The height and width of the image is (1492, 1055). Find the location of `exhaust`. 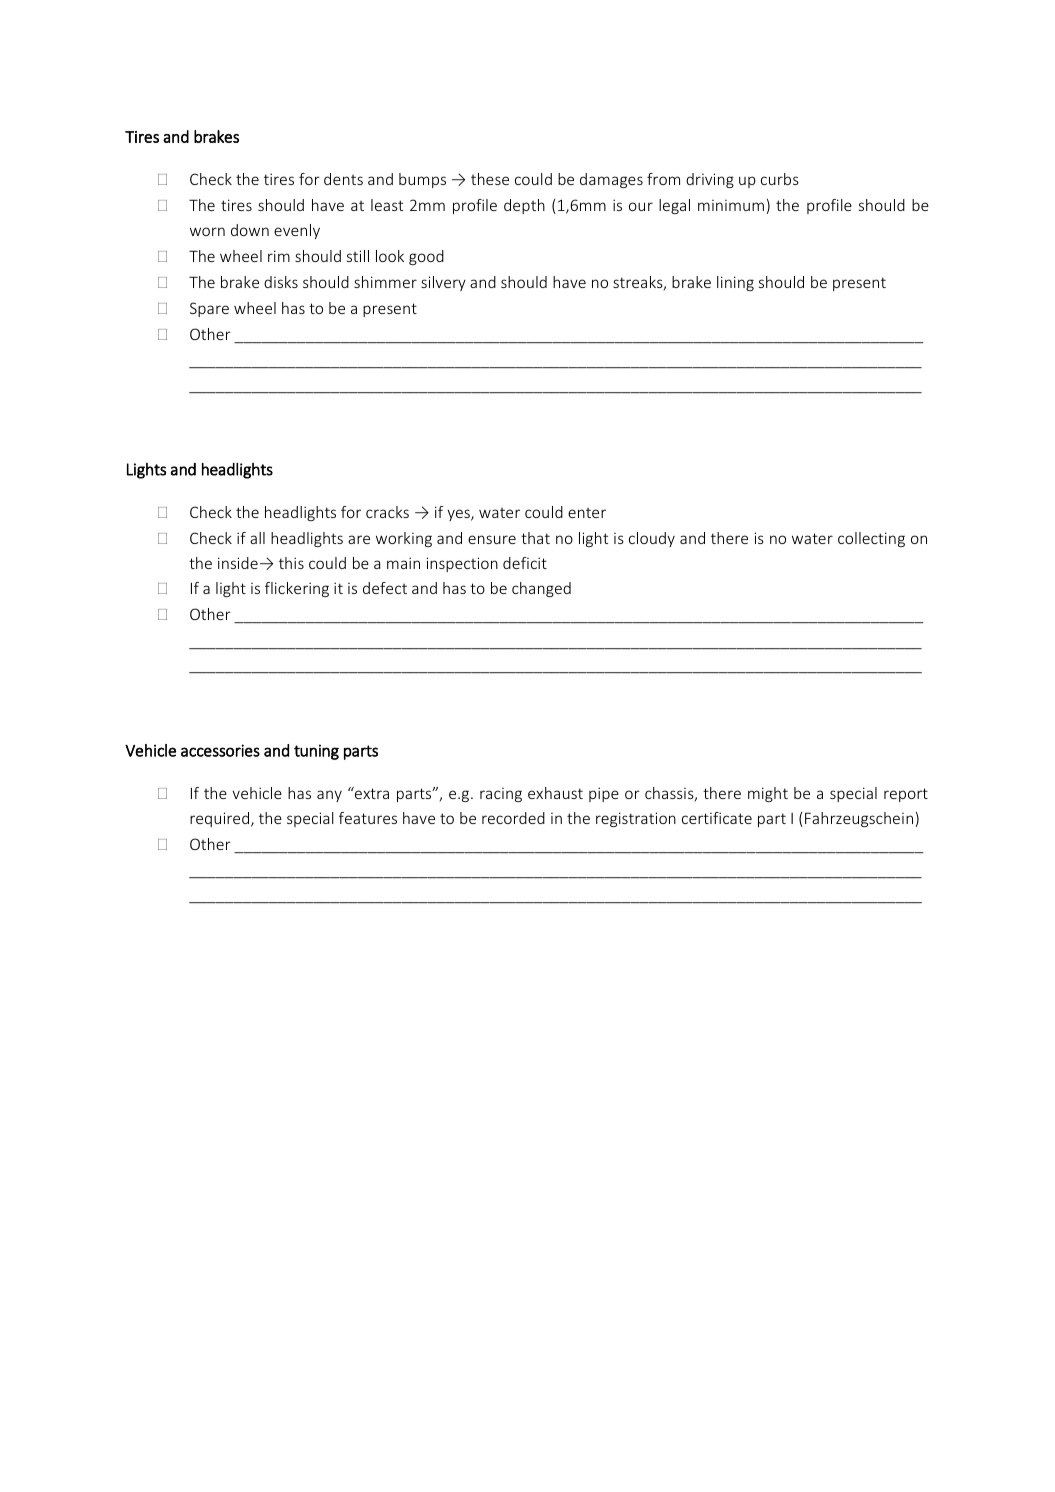

exhaust is located at coordinates (555, 793).
